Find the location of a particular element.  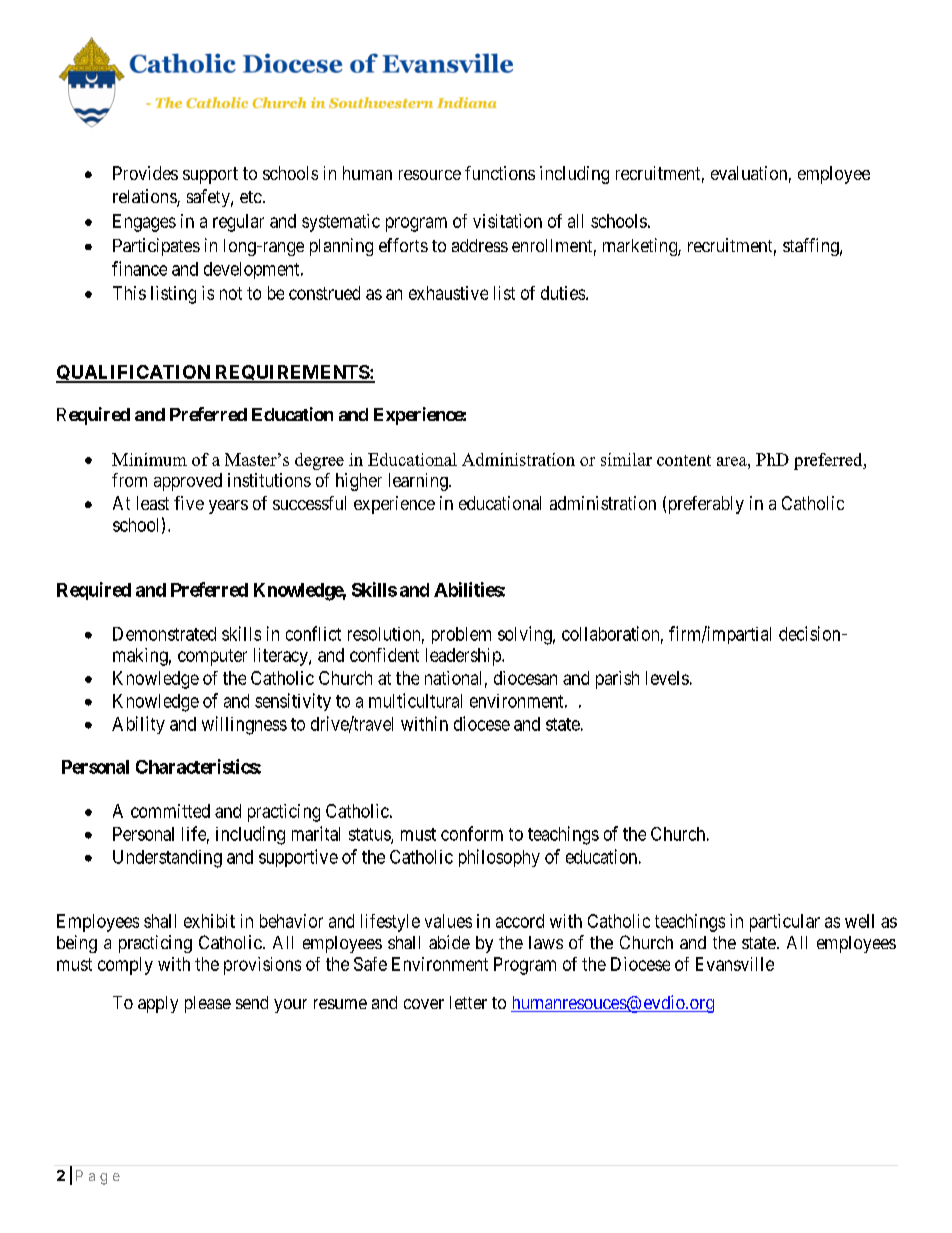

functions is located at coordinates (500, 173).
